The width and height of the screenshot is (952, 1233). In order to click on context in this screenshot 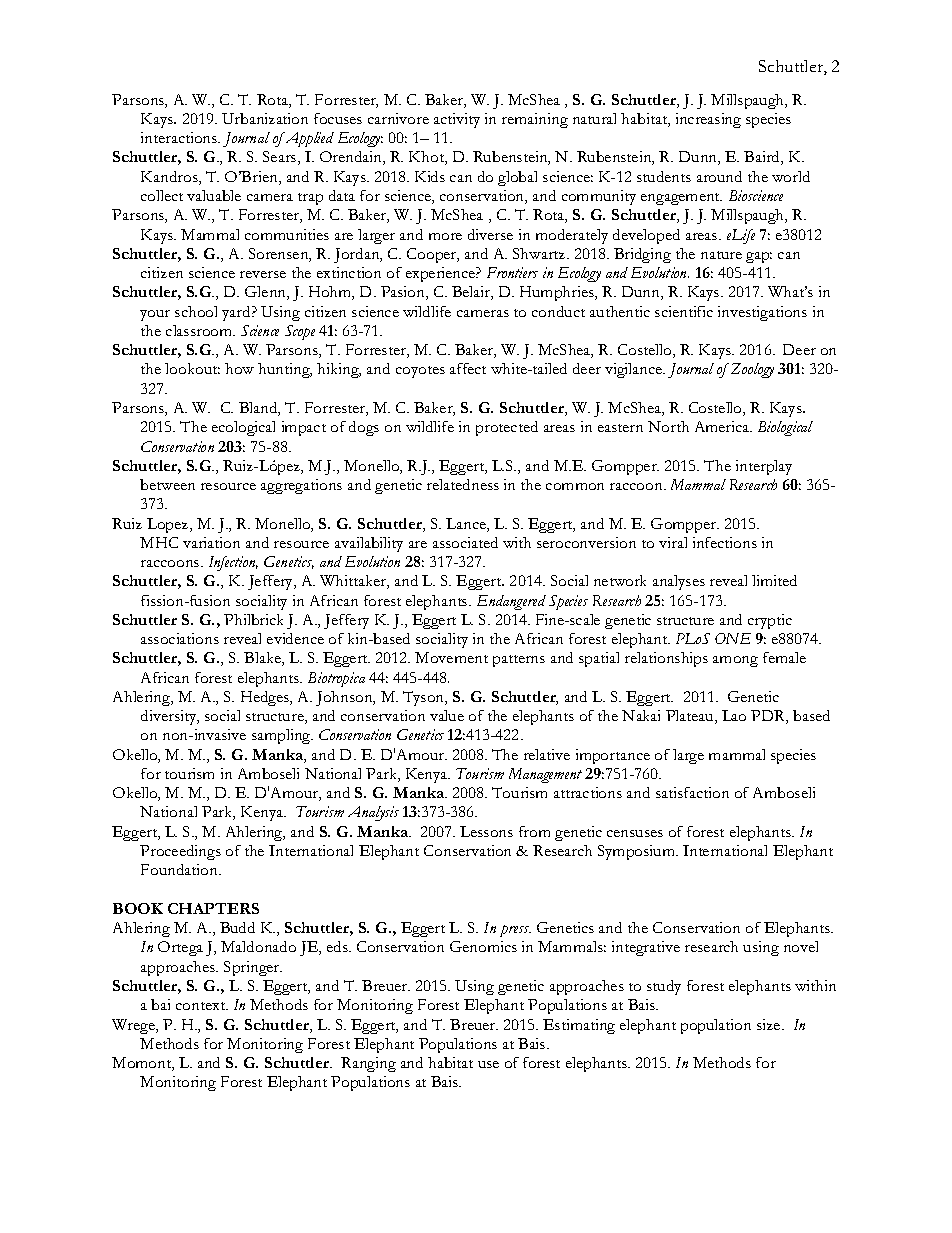, I will do `click(202, 1006)`.
